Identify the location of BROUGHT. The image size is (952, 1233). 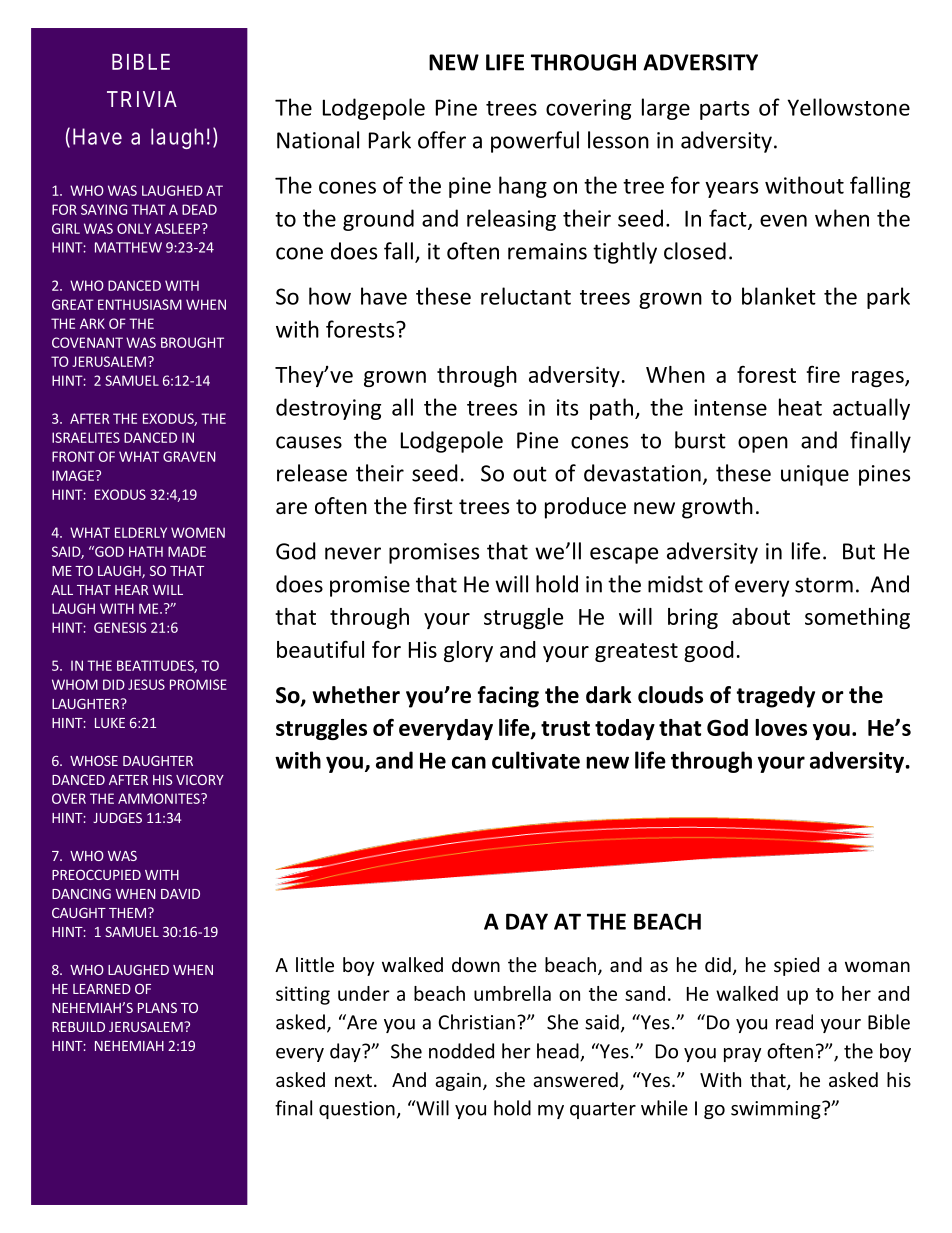
(192, 342).
